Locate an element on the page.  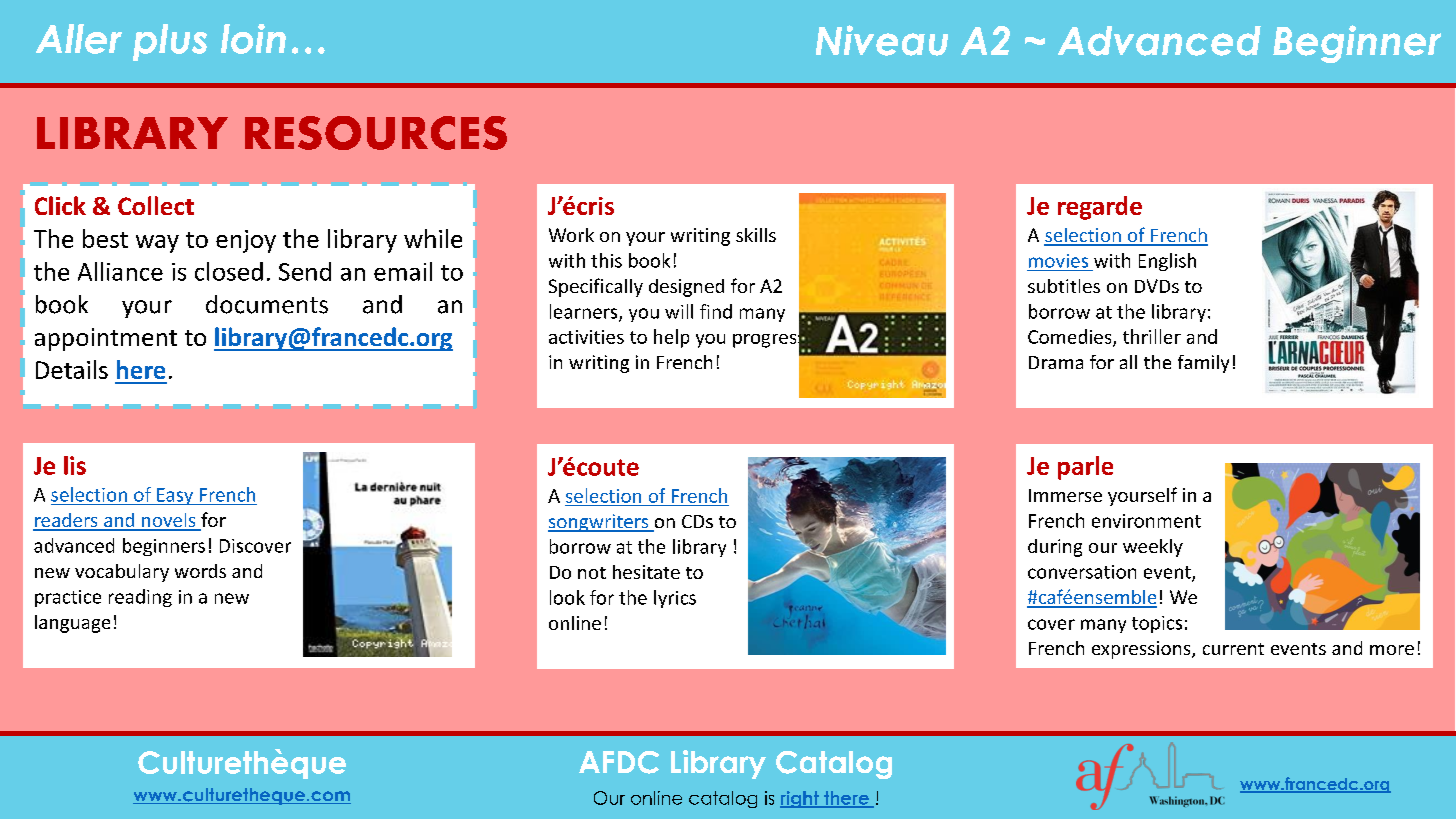
thriller is located at coordinates (1152, 336).
